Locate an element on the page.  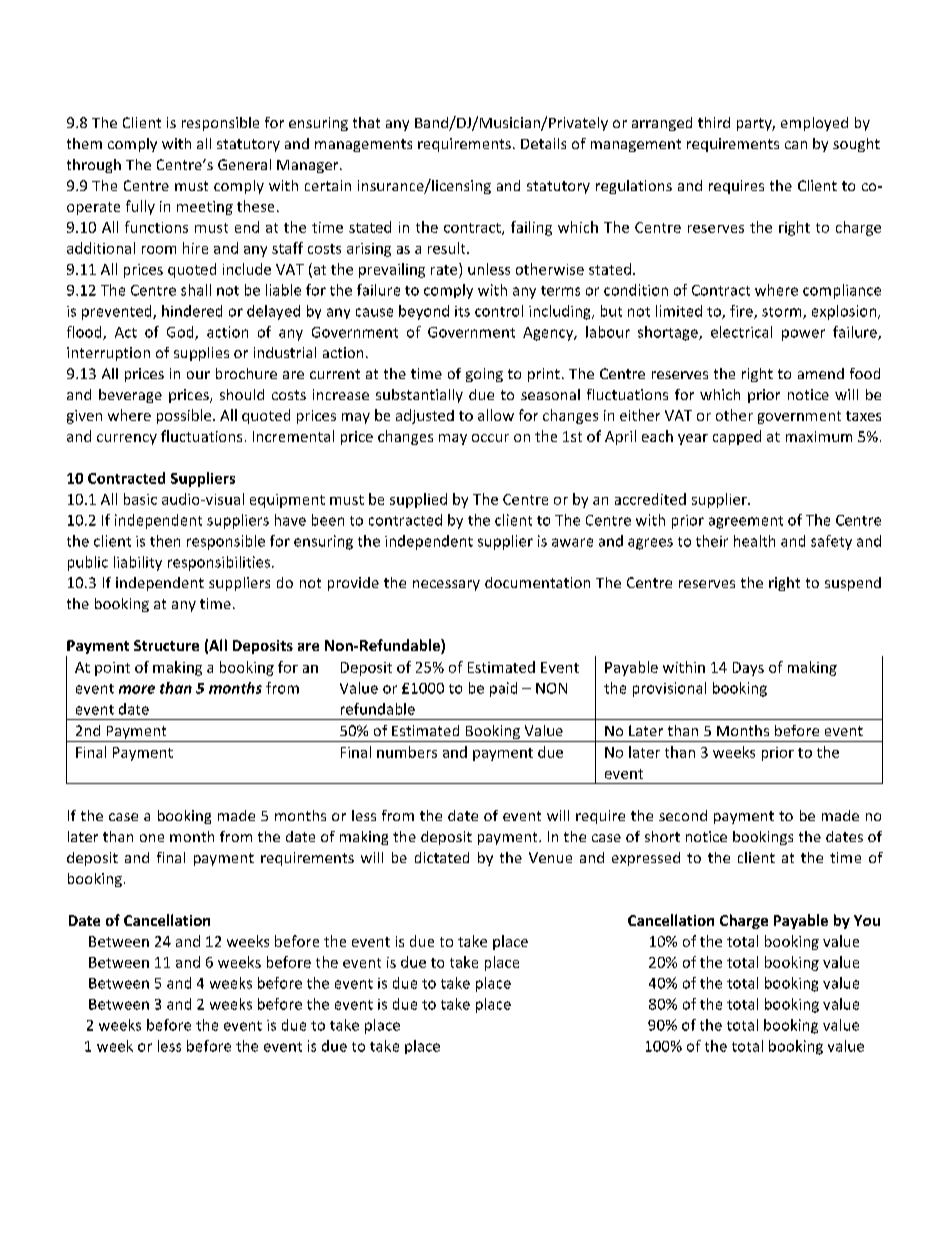
then is located at coordinates (165, 541).
